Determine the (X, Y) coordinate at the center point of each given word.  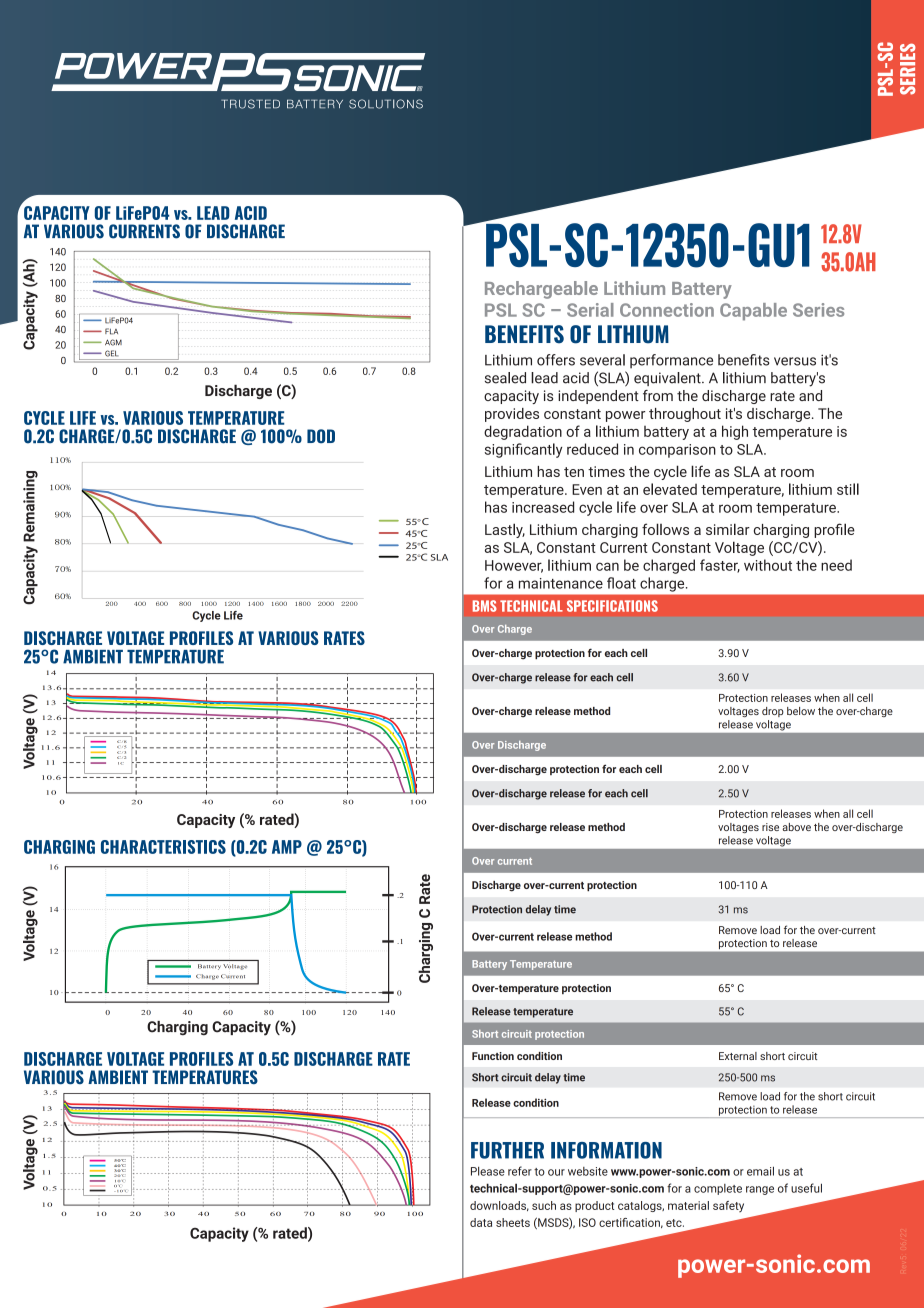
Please (488, 1171)
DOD (321, 436)
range (760, 1190)
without (768, 565)
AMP (287, 847)
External (738, 1056)
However (514, 566)
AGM (113, 342)
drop (773, 712)
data (481, 1222)
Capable (753, 312)
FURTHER (507, 1150)
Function (493, 1056)
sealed (505, 378)
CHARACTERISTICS (163, 847)
